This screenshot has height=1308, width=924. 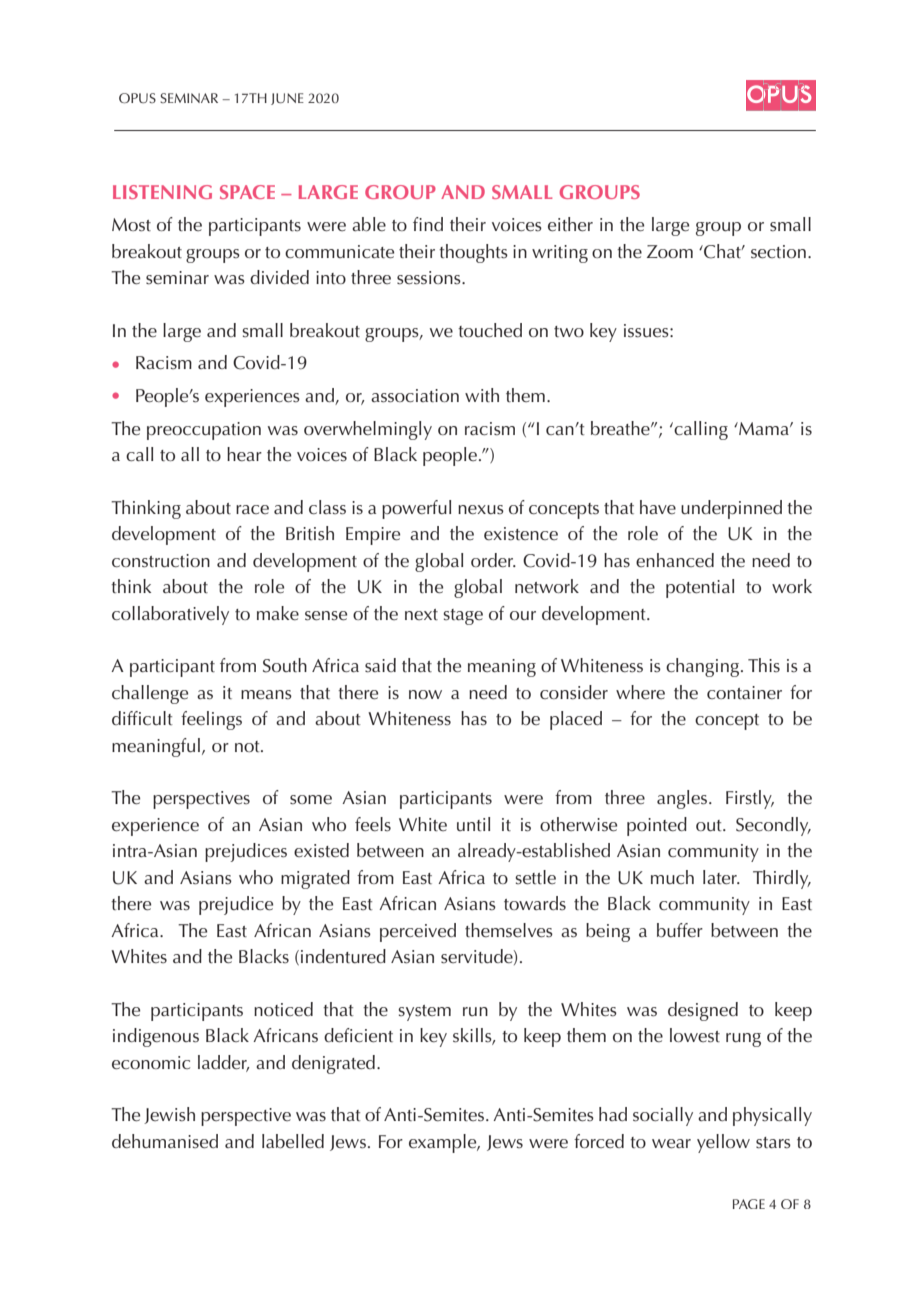 I want to click on nexus, so click(x=481, y=510).
